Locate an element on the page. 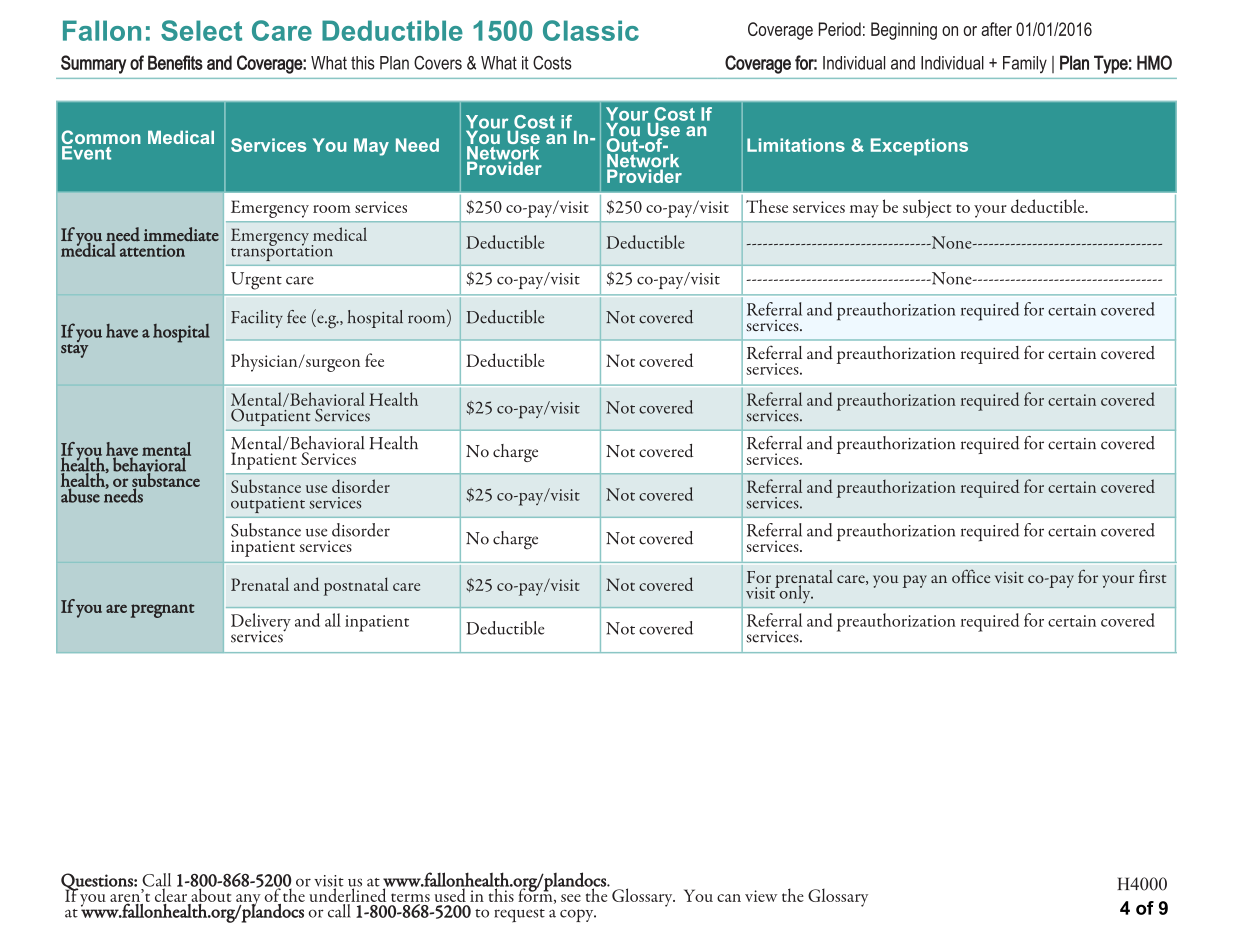 The height and width of the document is (952, 1233). view is located at coordinates (761, 896).
